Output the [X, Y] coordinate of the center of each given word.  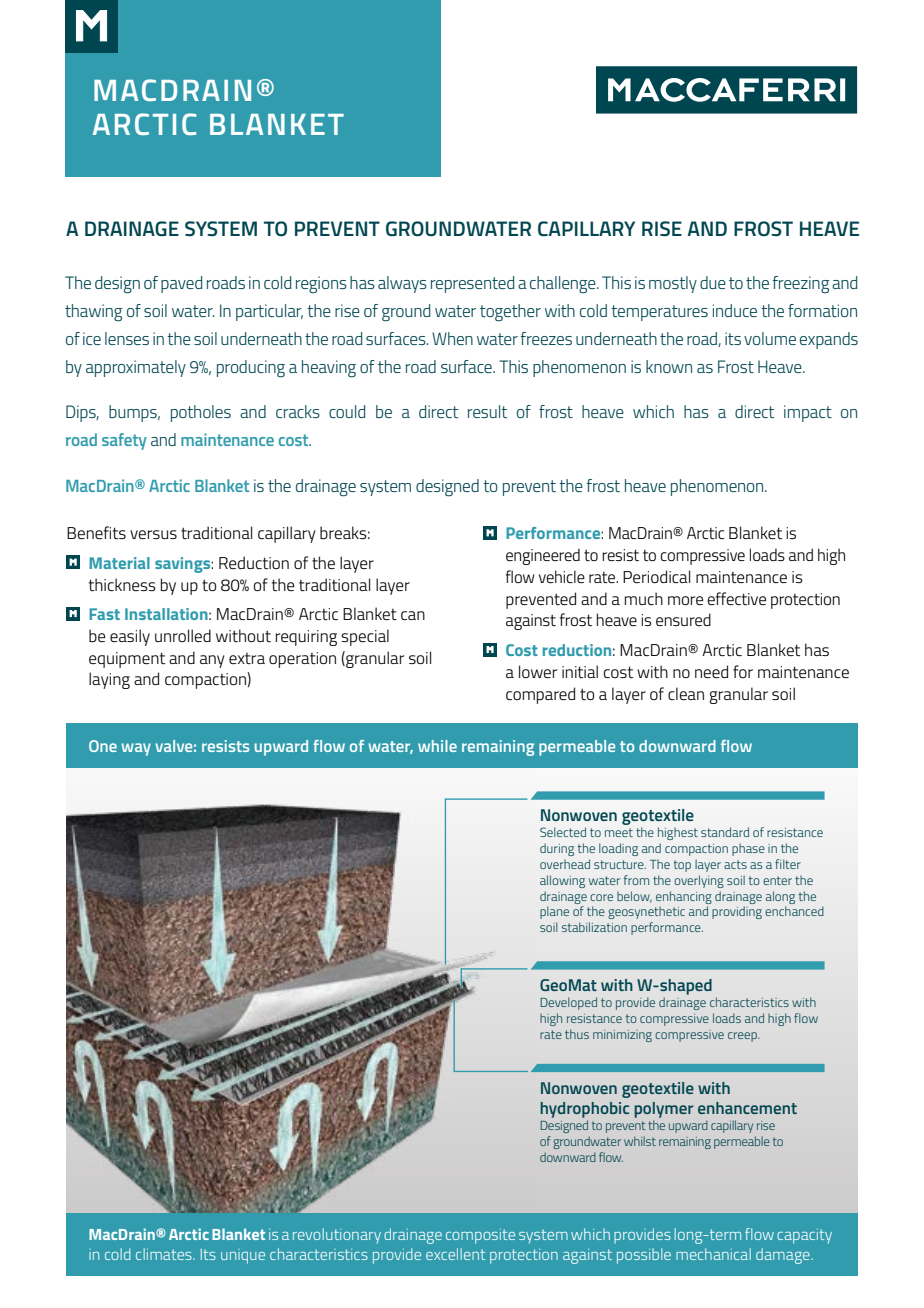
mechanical [713, 1254]
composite [480, 1236]
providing [737, 912]
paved [181, 284]
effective [736, 598]
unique [243, 1256]
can [413, 615]
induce [735, 310]
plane [554, 912]
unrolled [183, 635]
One [103, 746]
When [452, 338]
